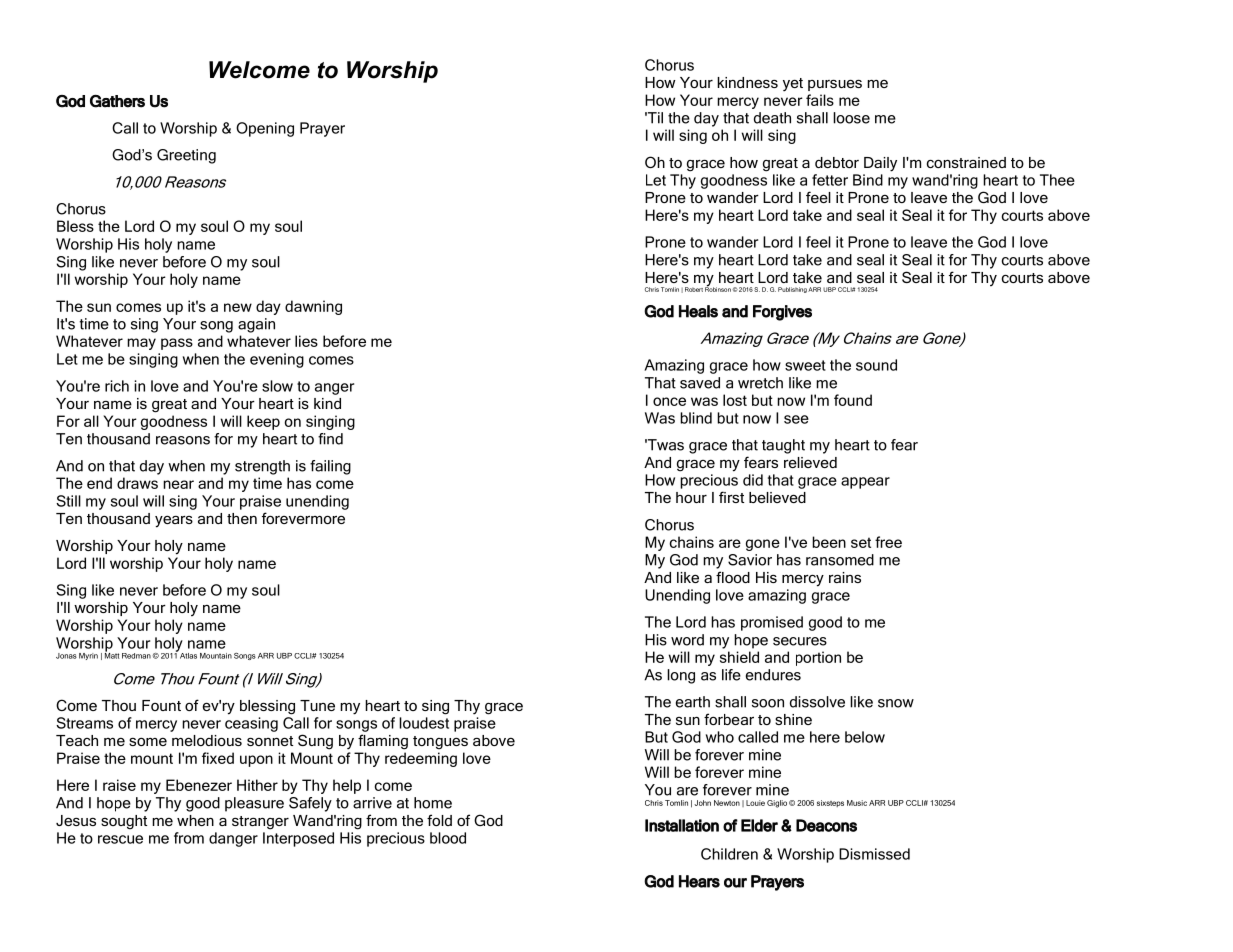 Image resolution: width=1233 pixels, height=952 pixels. I want to click on Gathers, so click(117, 101).
